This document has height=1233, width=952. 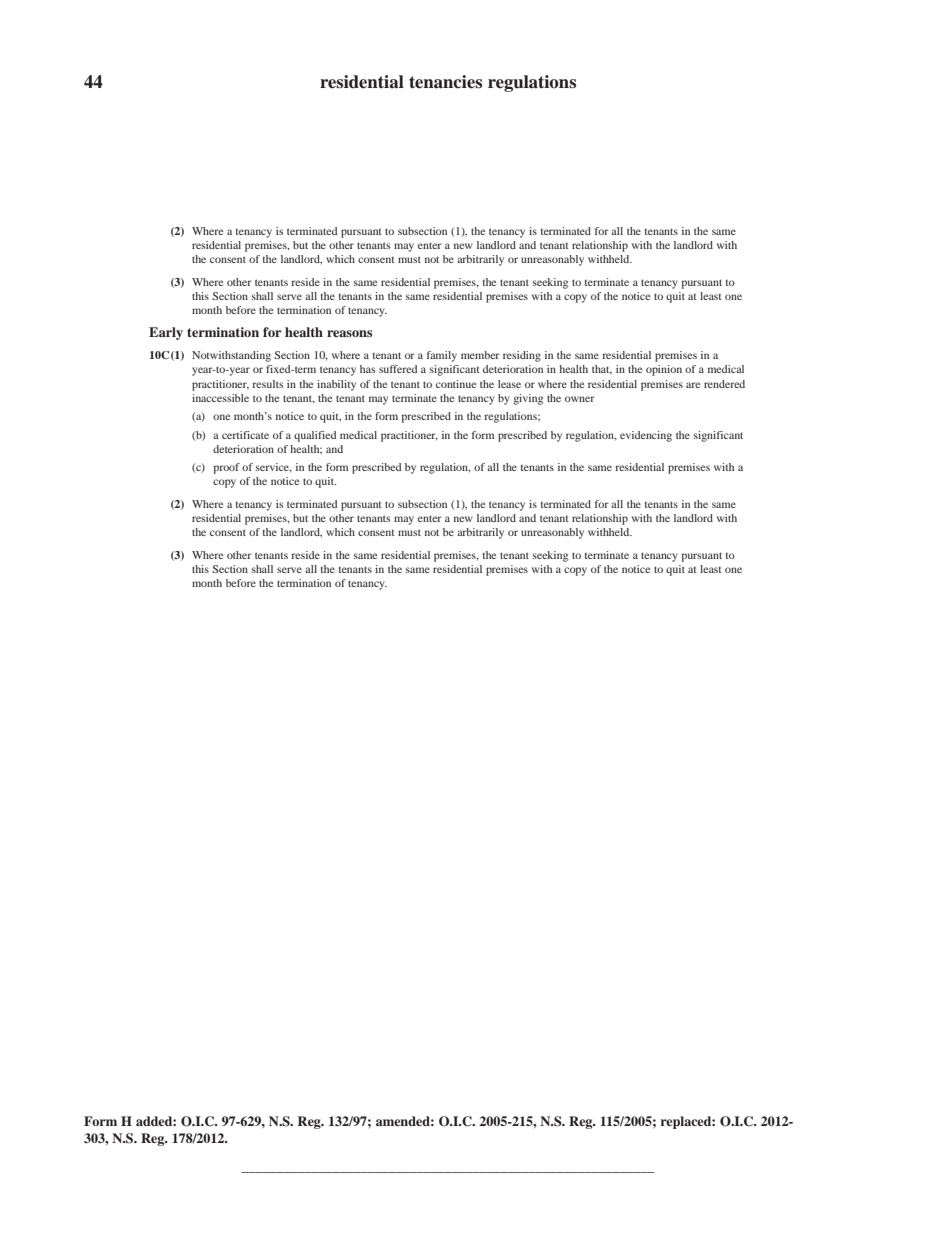 I want to click on proof, so click(x=226, y=468).
